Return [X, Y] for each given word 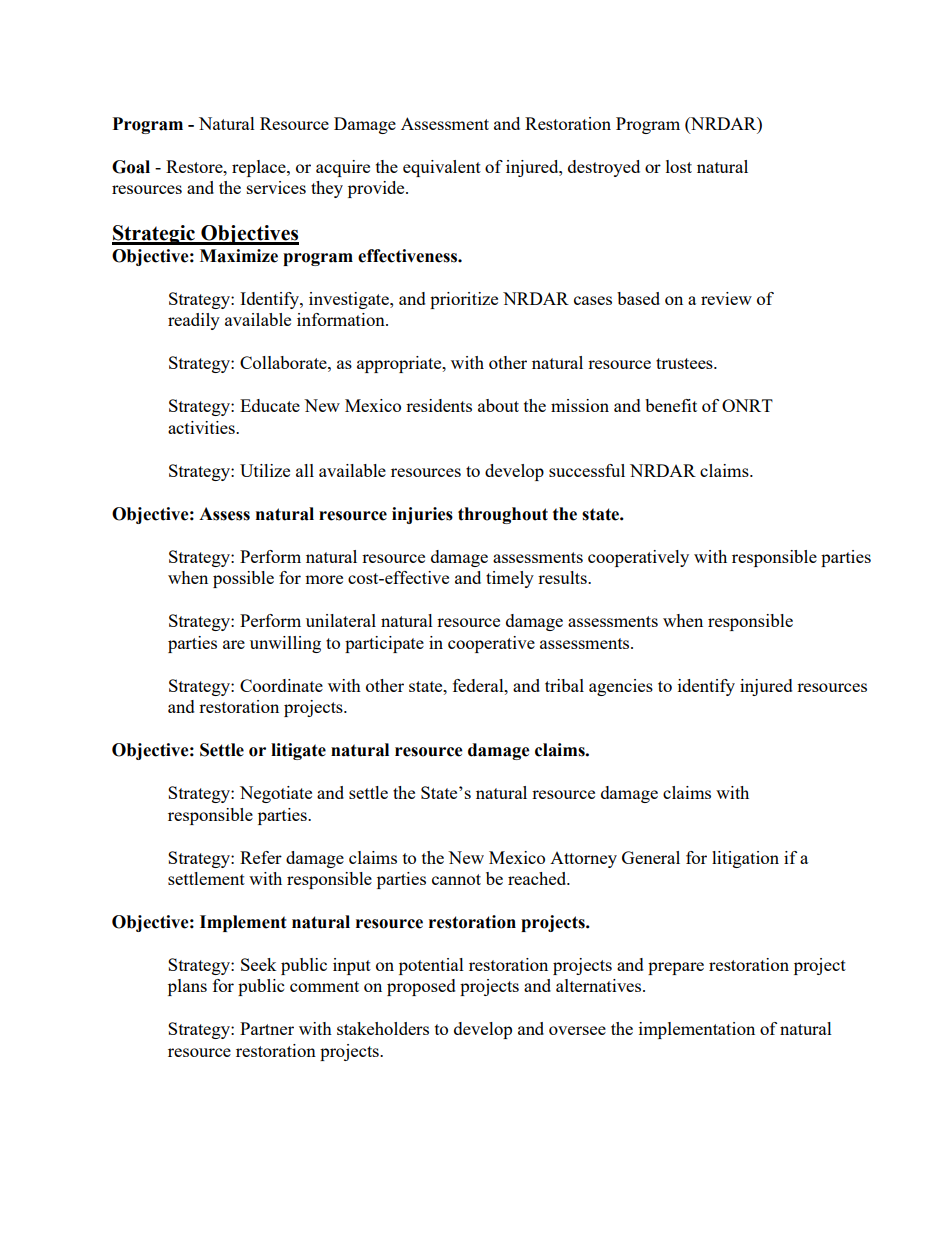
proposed [421, 987]
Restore [195, 166]
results [563, 577]
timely [510, 579]
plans [187, 987]
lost [679, 166]
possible [243, 579]
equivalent [442, 168]
